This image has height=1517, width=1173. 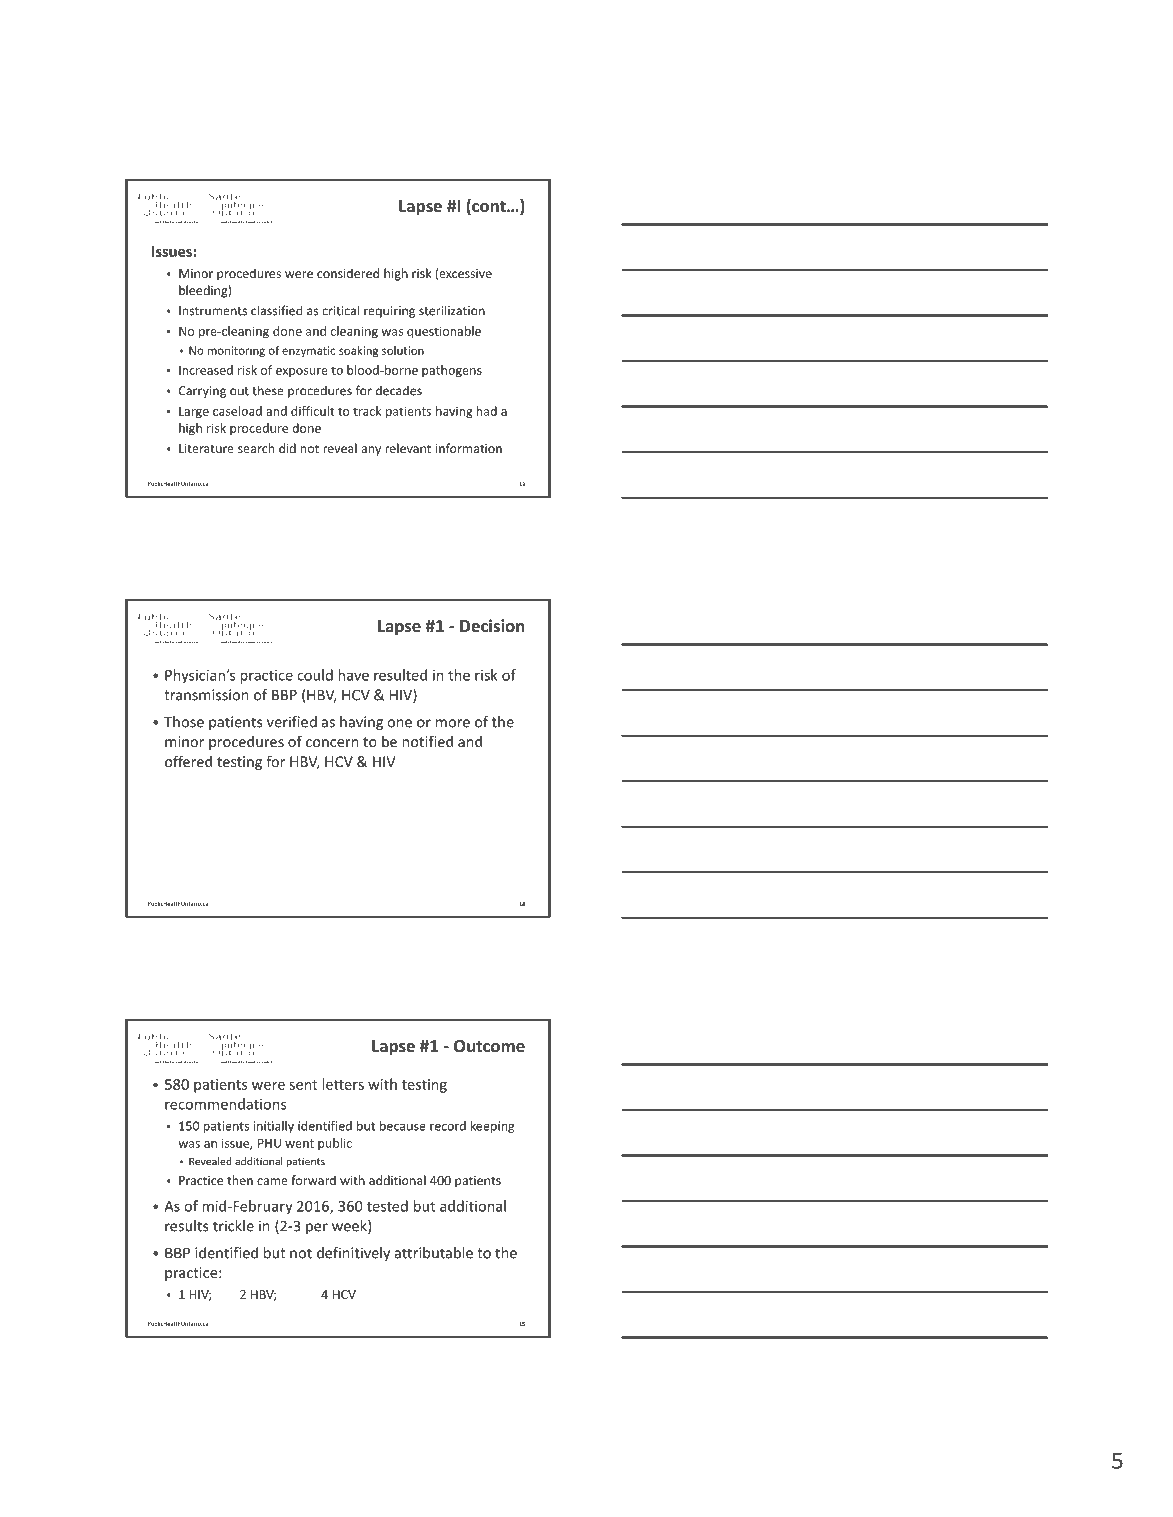 I want to click on attributable, so click(x=434, y=1253).
